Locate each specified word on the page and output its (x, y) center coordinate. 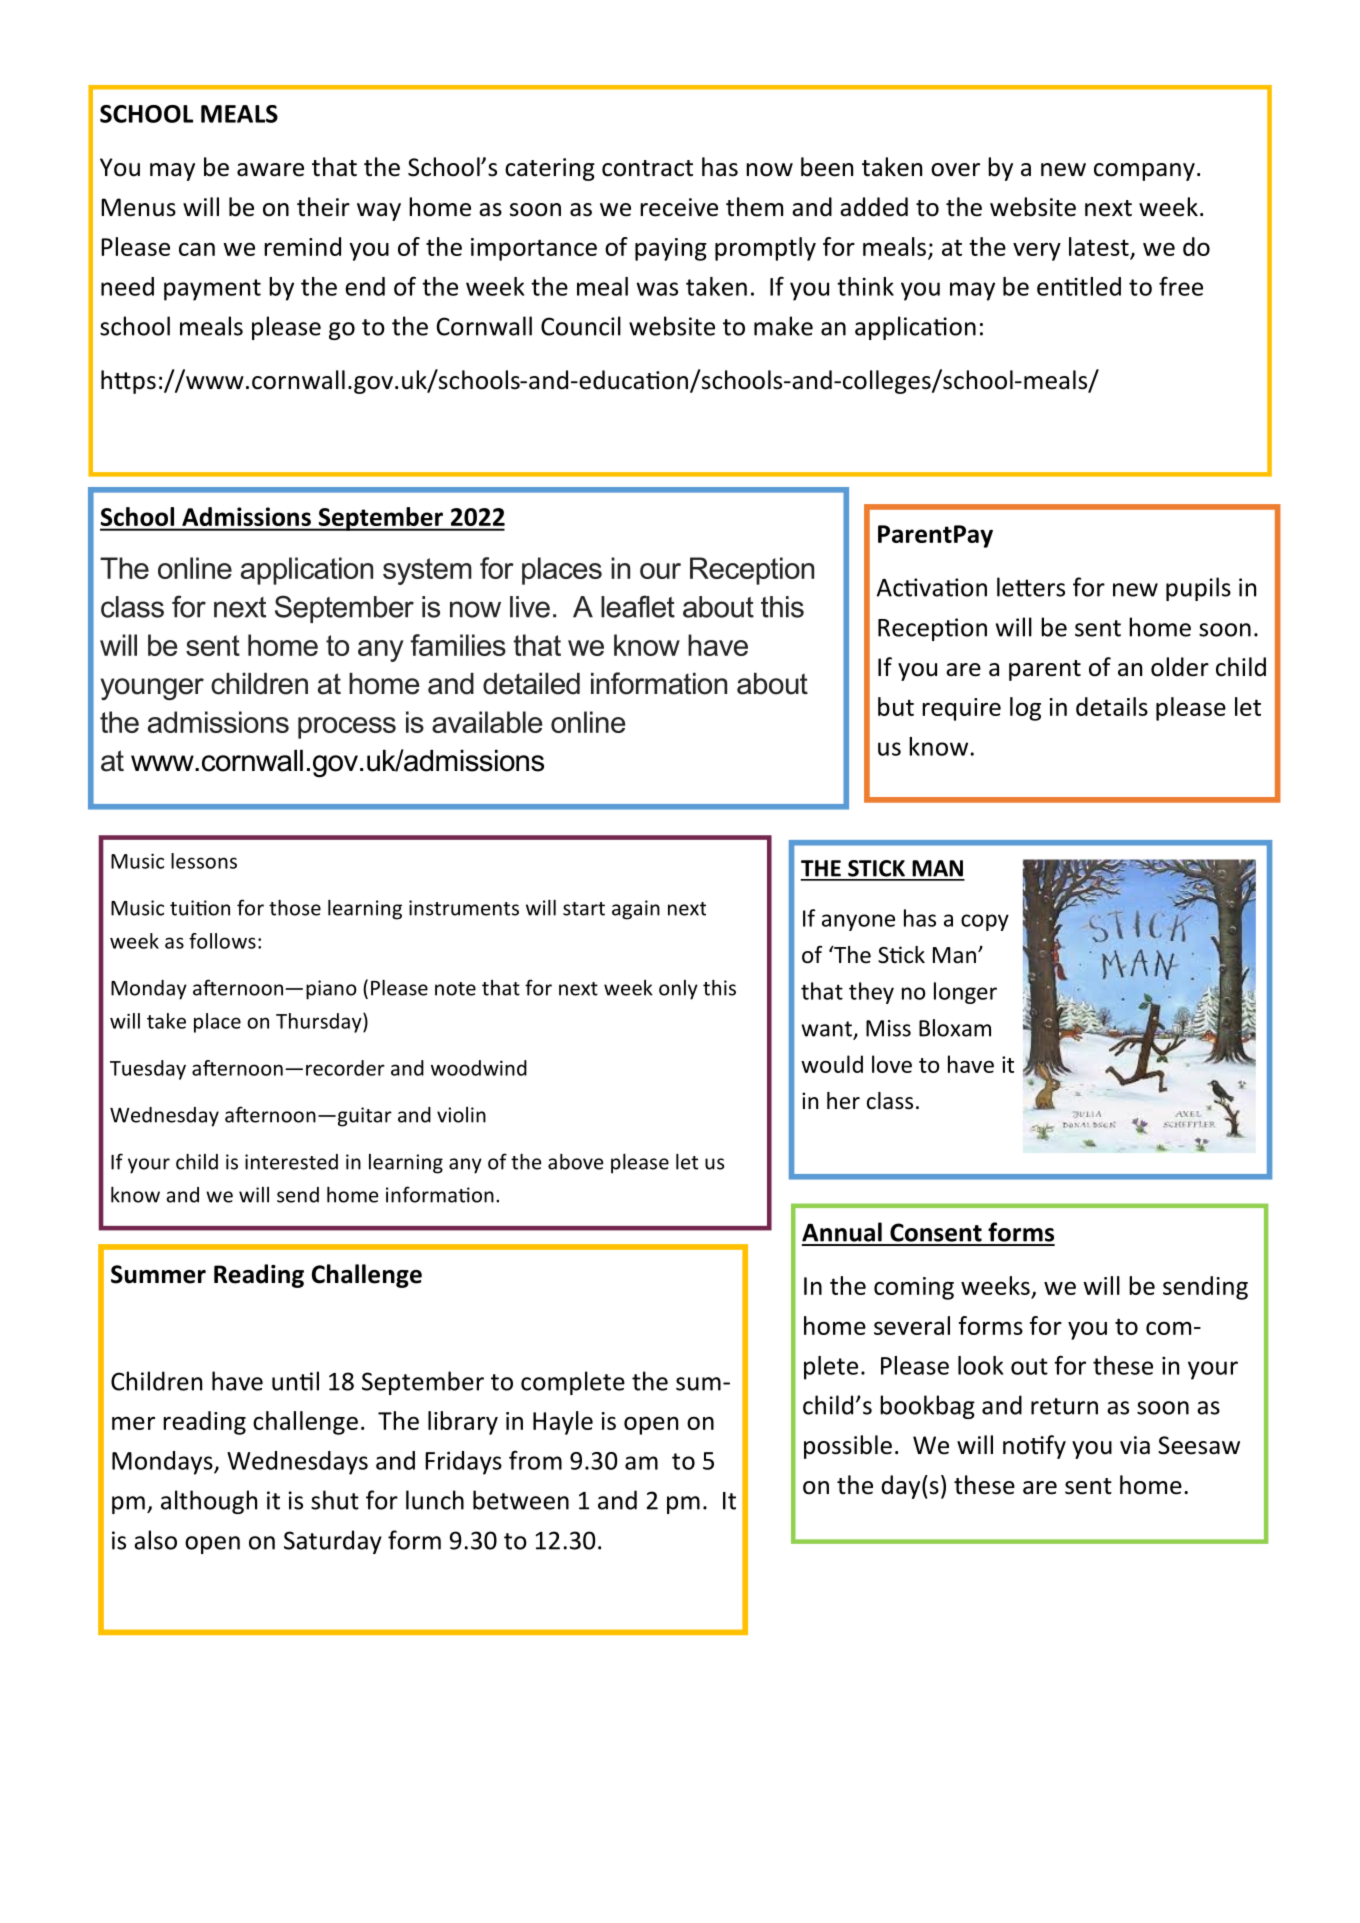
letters (1031, 587)
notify (1034, 1447)
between (521, 1500)
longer (965, 993)
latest (1099, 246)
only (678, 990)
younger (152, 689)
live (530, 607)
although (209, 1502)
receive (679, 207)
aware (270, 170)
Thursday (320, 1023)
